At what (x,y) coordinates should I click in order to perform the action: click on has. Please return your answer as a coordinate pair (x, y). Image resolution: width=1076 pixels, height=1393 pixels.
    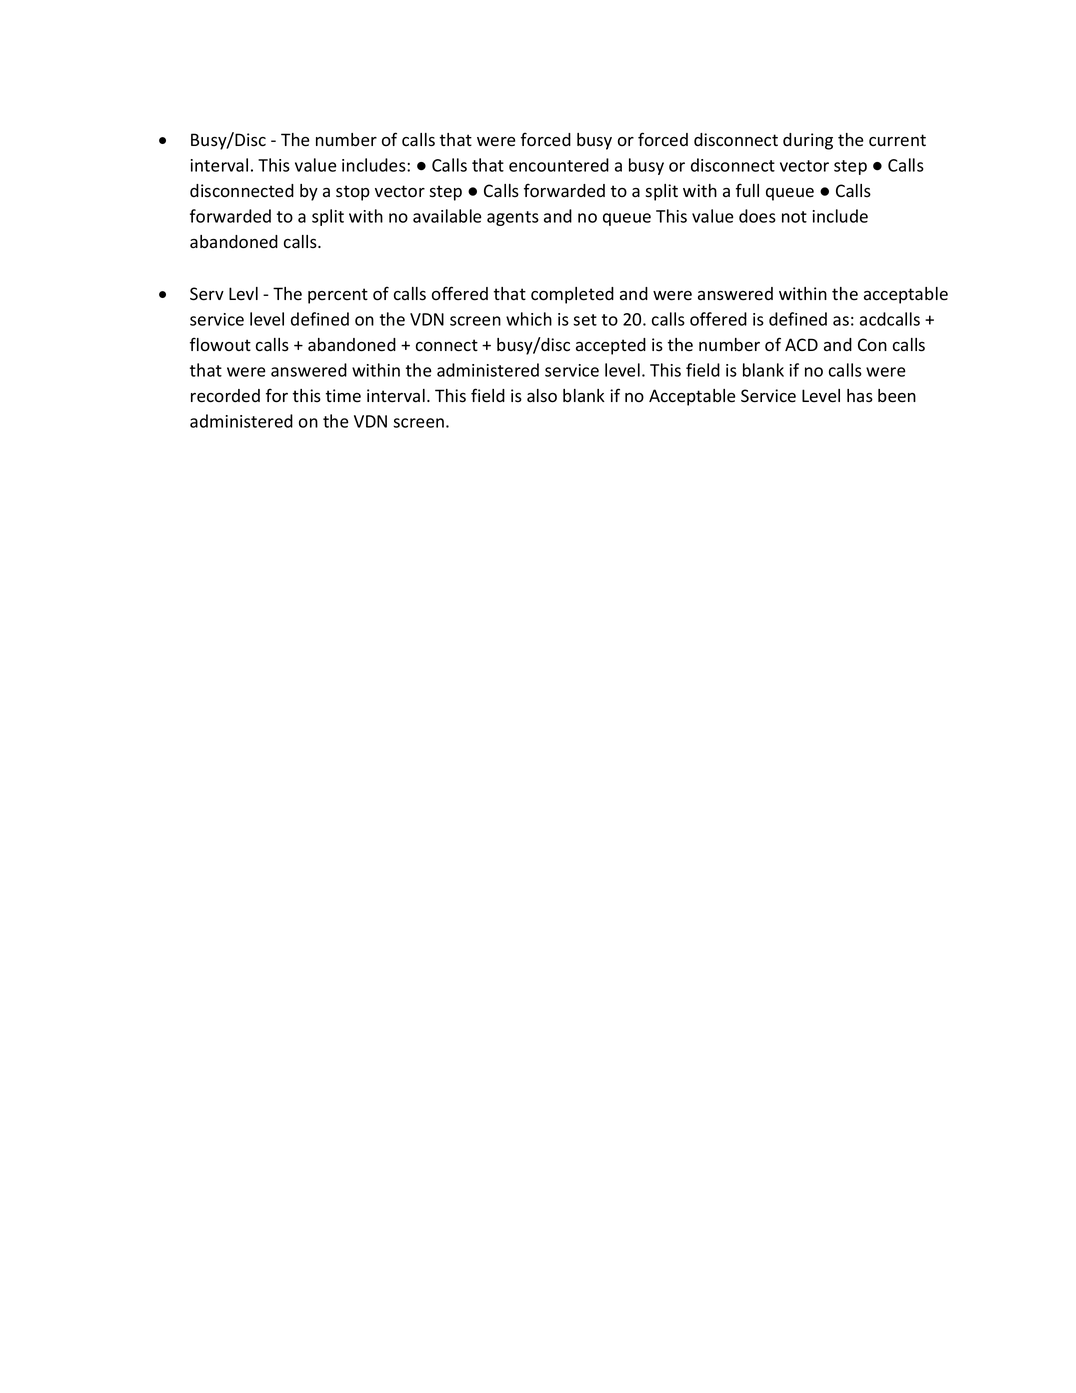
    Looking at the image, I should click on (860, 396).
